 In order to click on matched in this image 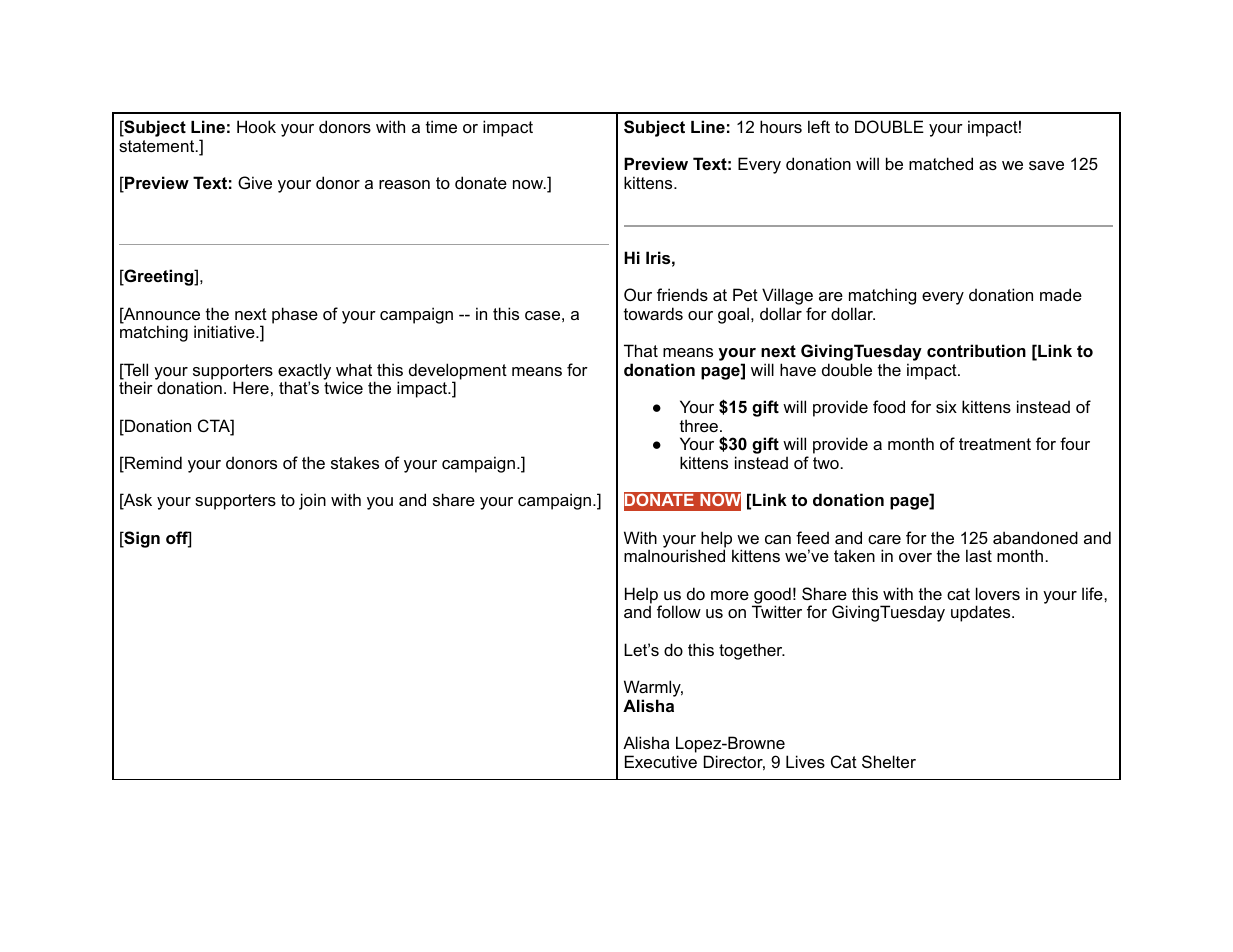, I will do `click(941, 163)`.
